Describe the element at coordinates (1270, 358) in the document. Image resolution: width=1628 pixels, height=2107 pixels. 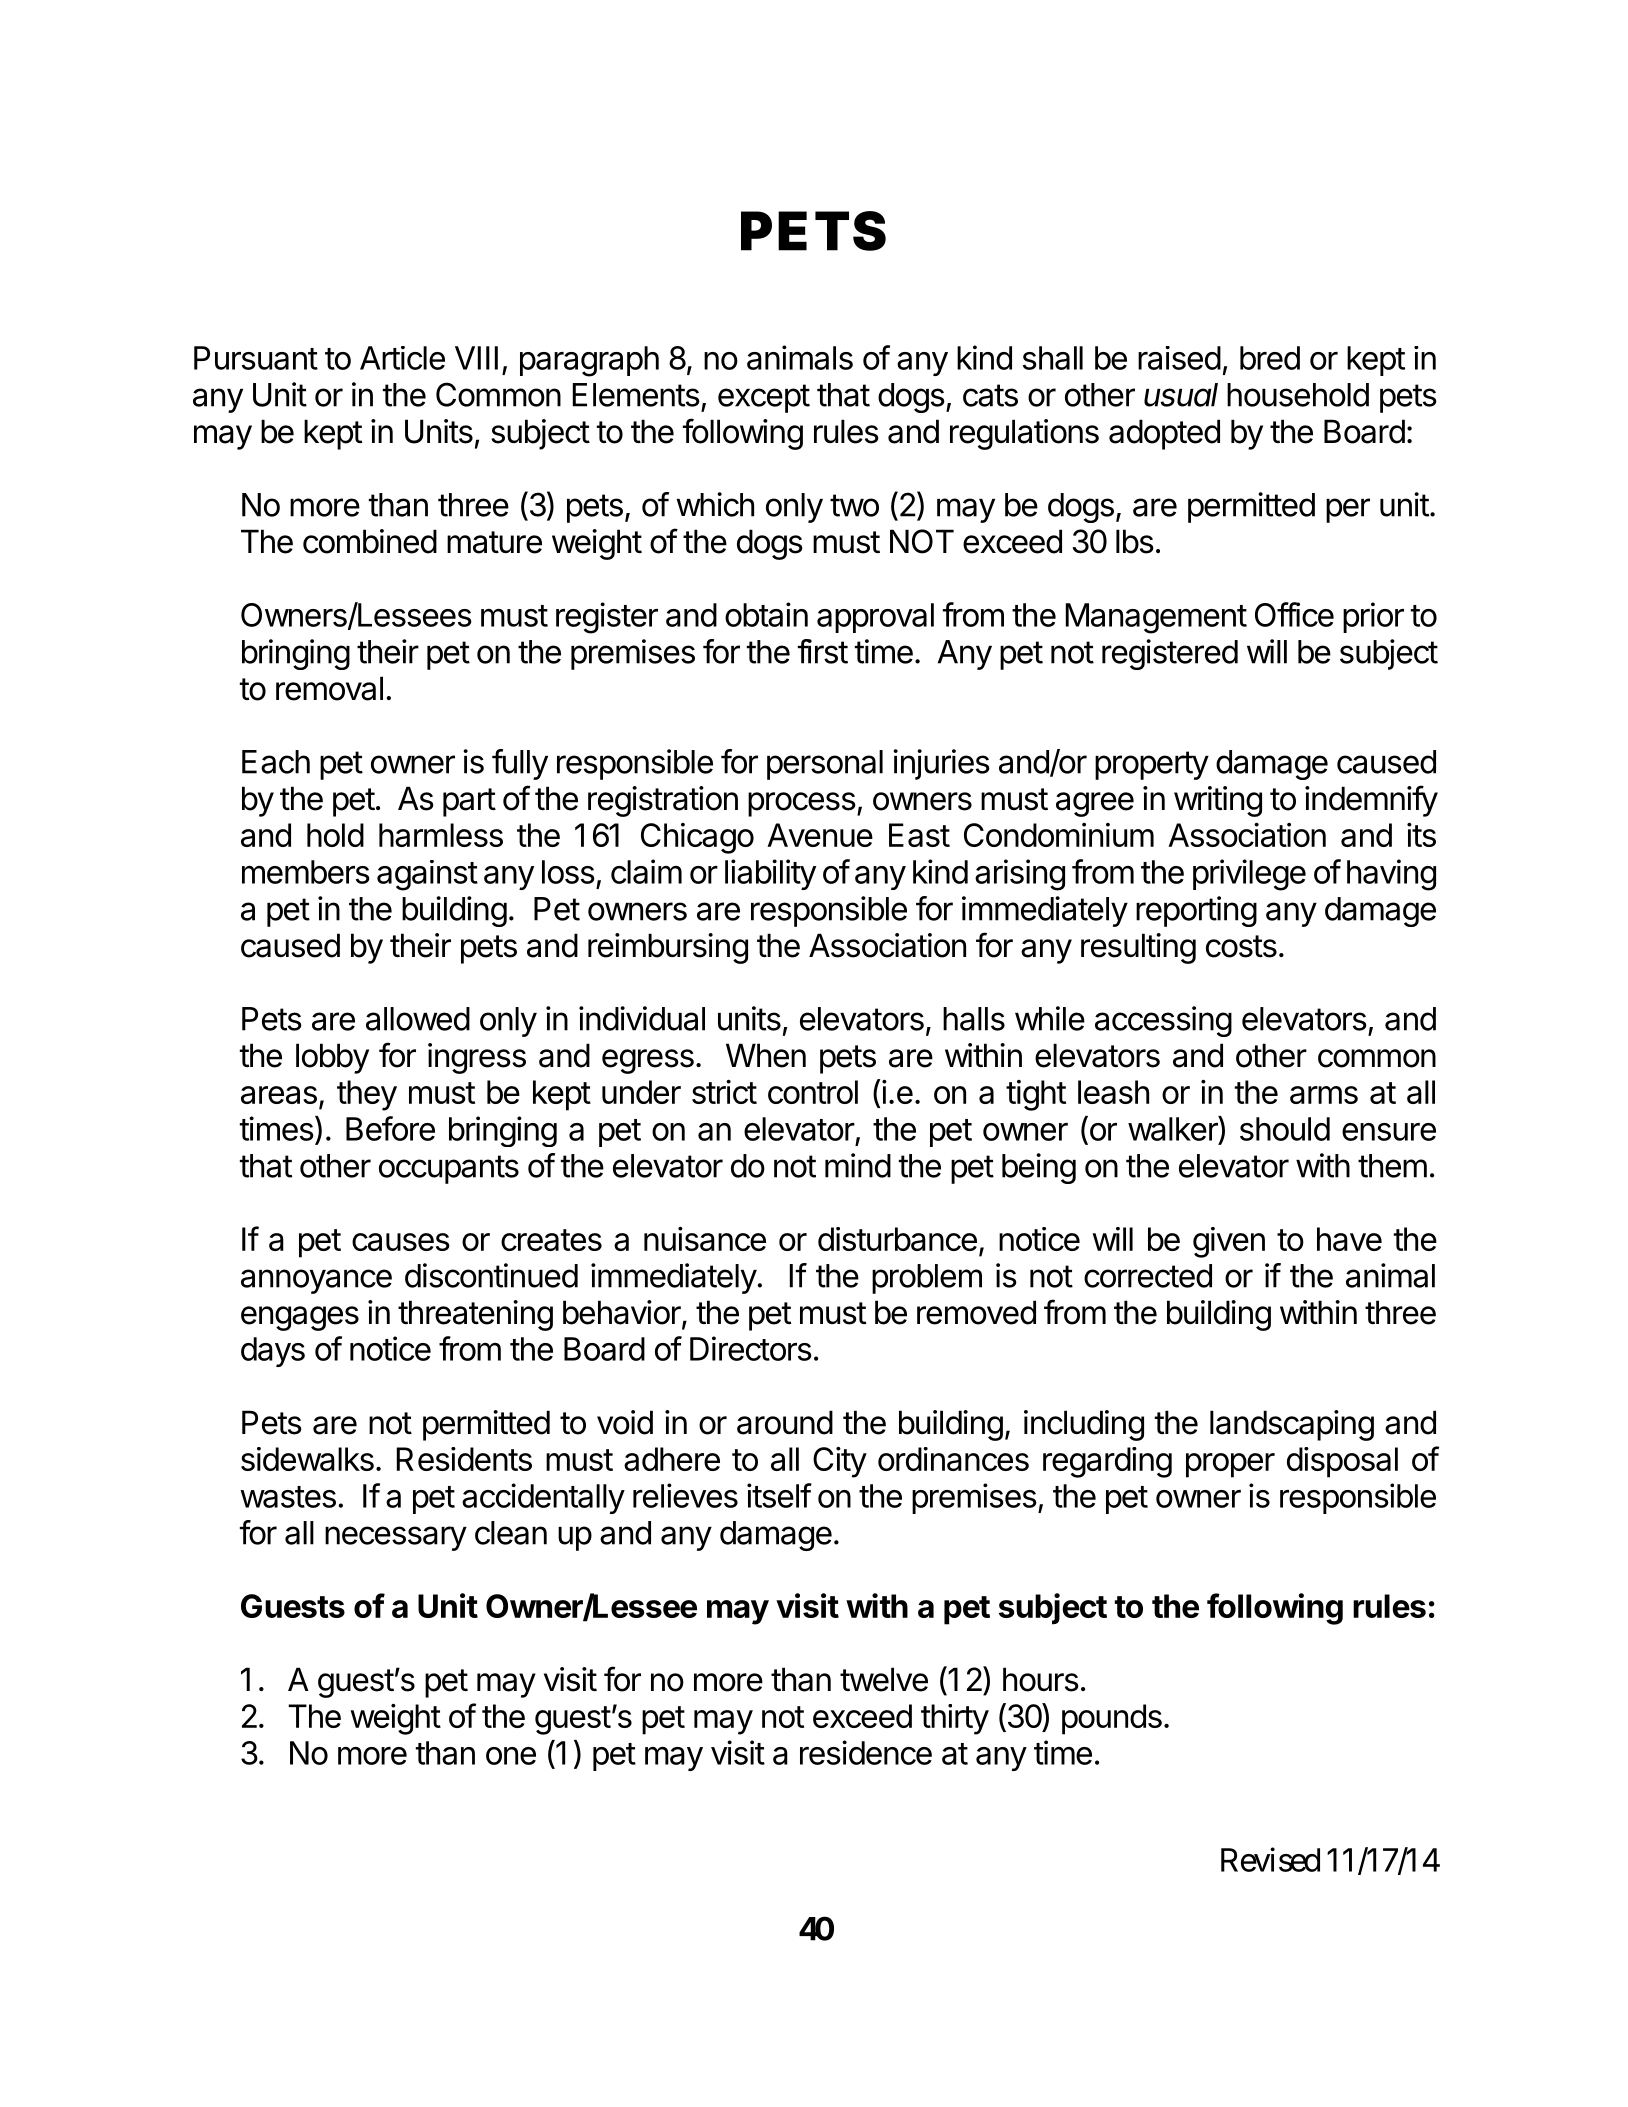
I see `bred` at that location.
